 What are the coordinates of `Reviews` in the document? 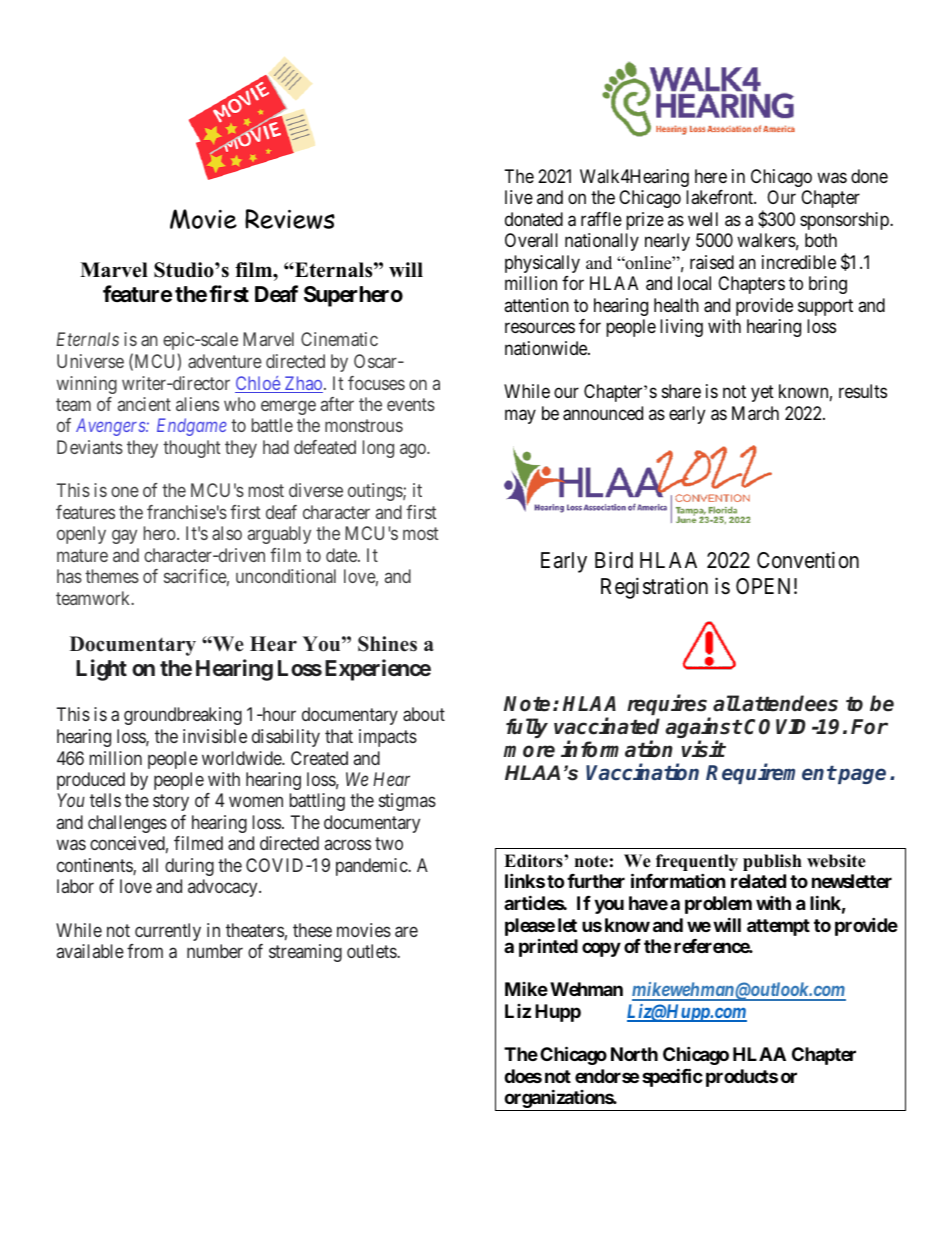 It's located at (290, 219).
